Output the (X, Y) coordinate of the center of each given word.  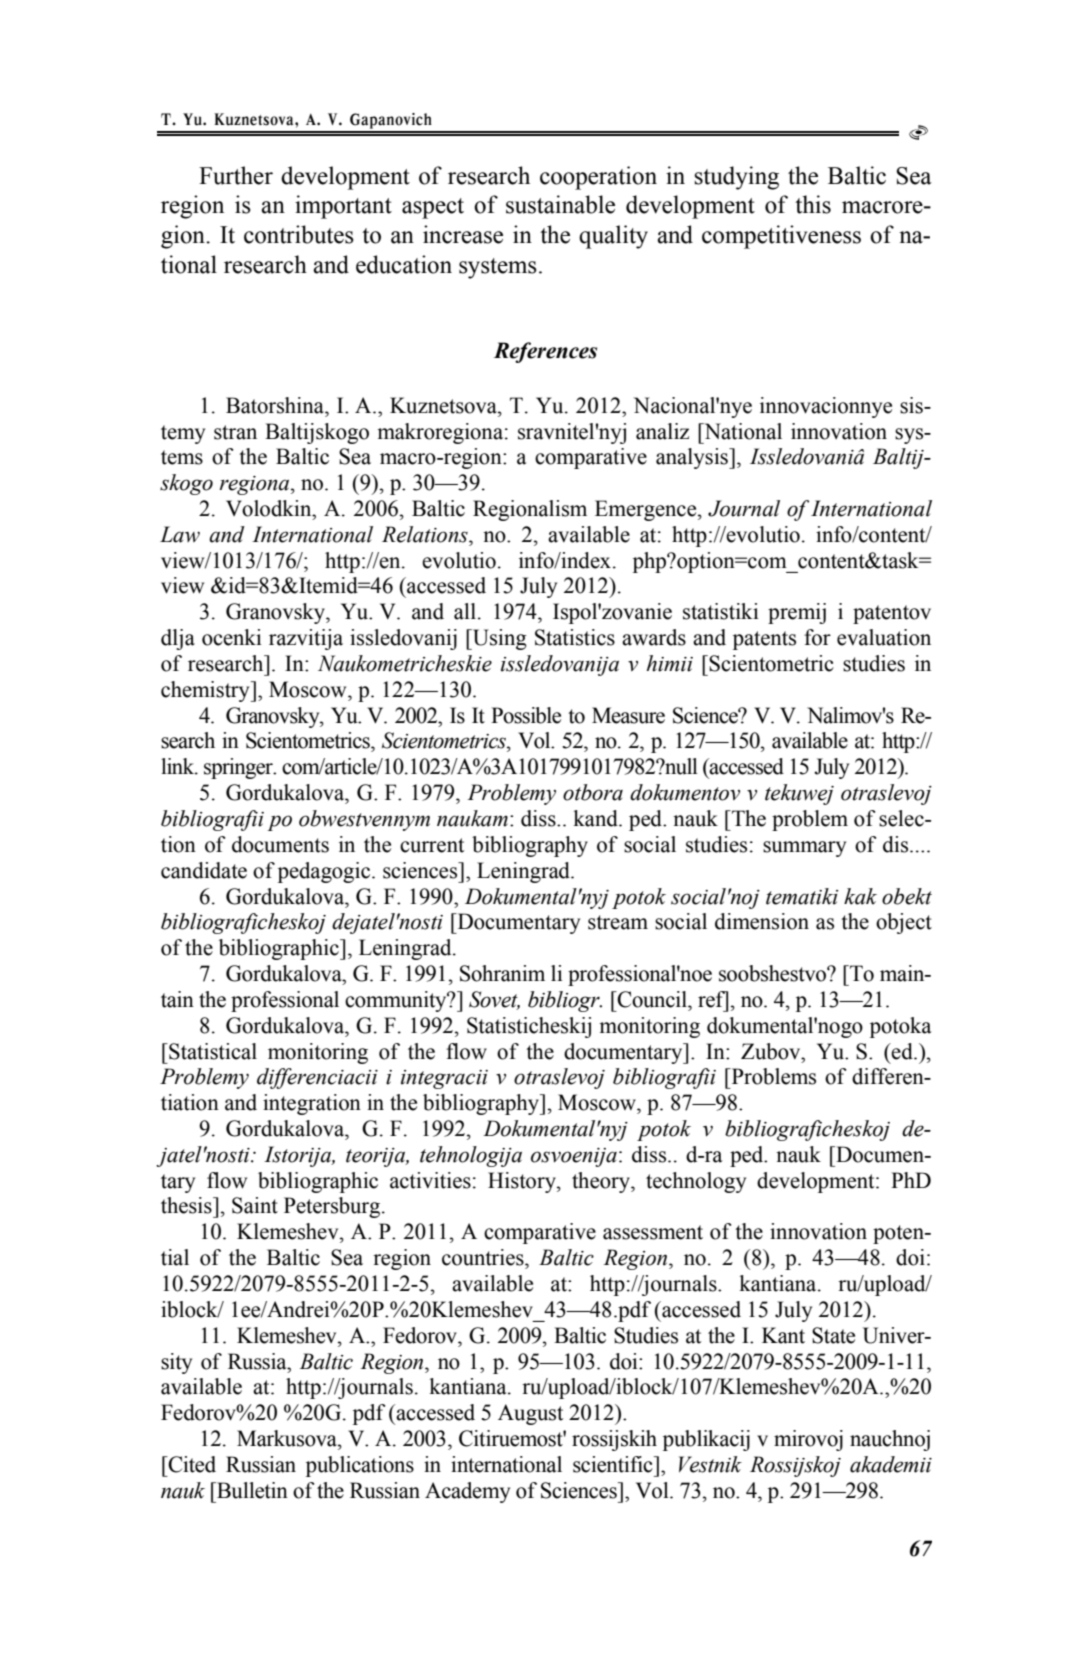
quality (613, 237)
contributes (299, 234)
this (813, 204)
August (530, 1414)
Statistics (575, 637)
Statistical (212, 1051)
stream (618, 922)
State (833, 1335)
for (817, 637)
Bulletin (251, 1490)
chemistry (206, 691)
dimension (762, 921)
